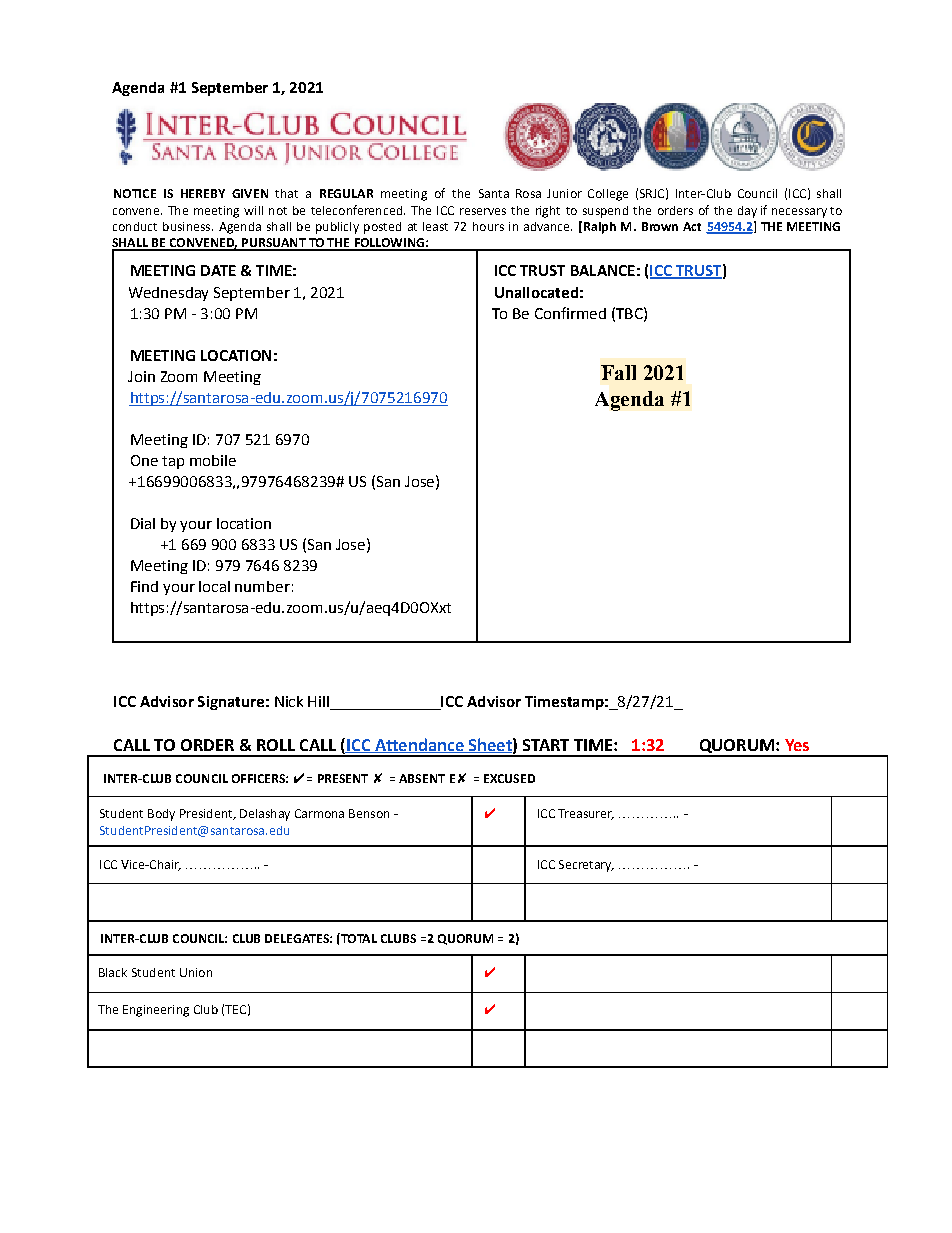  I want to click on least, so click(435, 226).
